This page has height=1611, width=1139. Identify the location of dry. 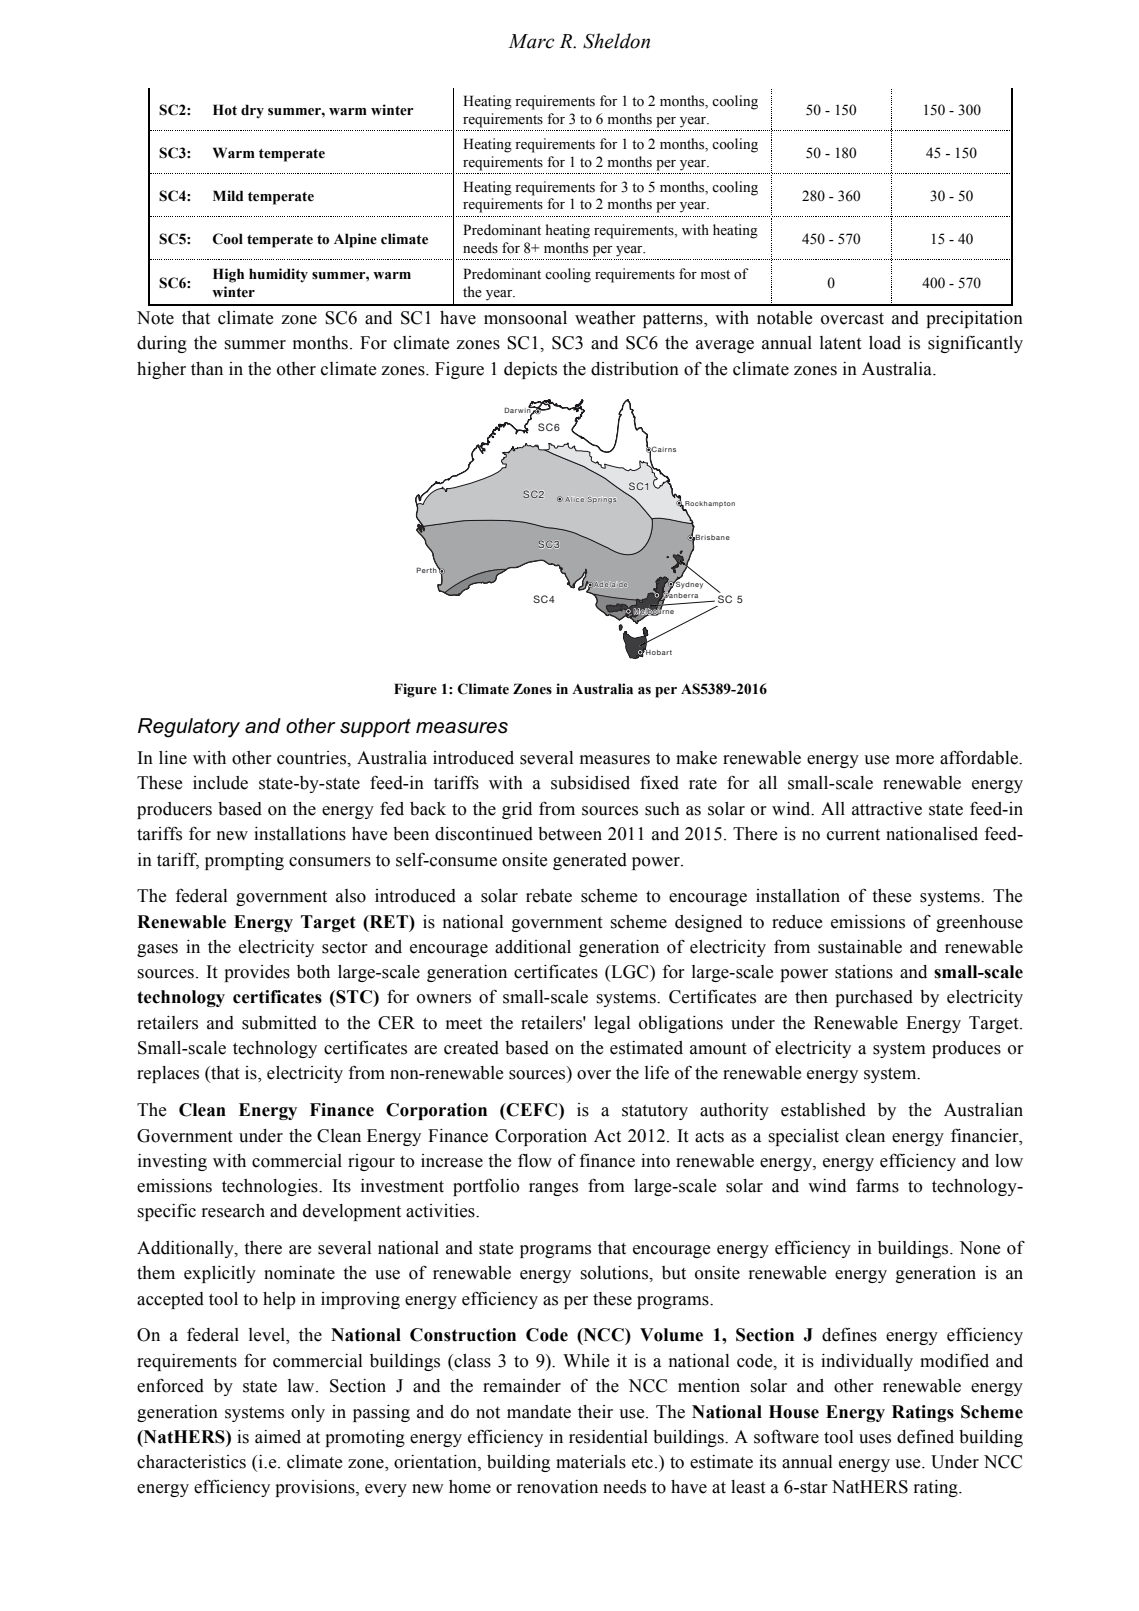
(252, 111).
